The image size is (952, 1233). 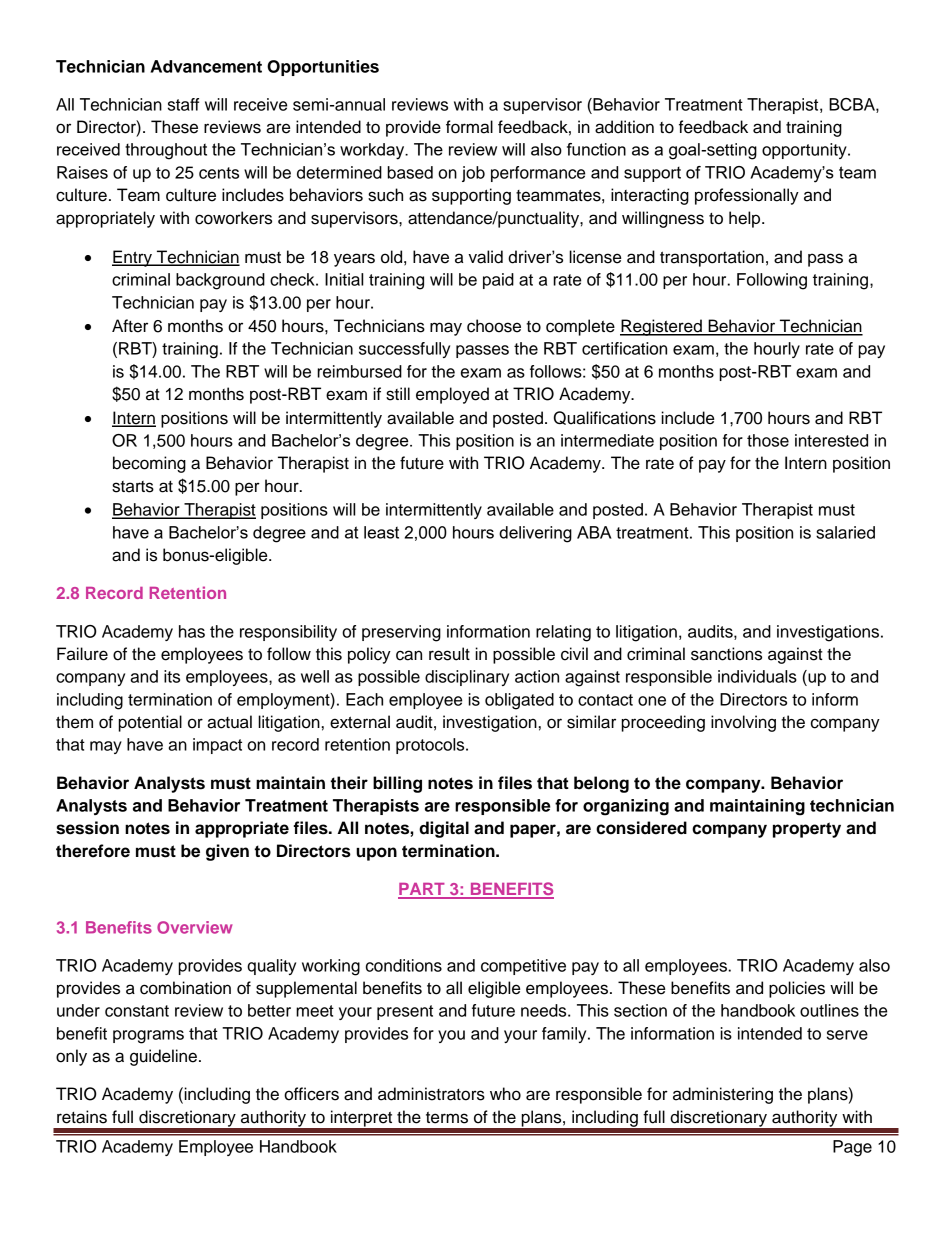 What do you see at coordinates (183, 104) in the screenshot?
I see `staff` at bounding box center [183, 104].
